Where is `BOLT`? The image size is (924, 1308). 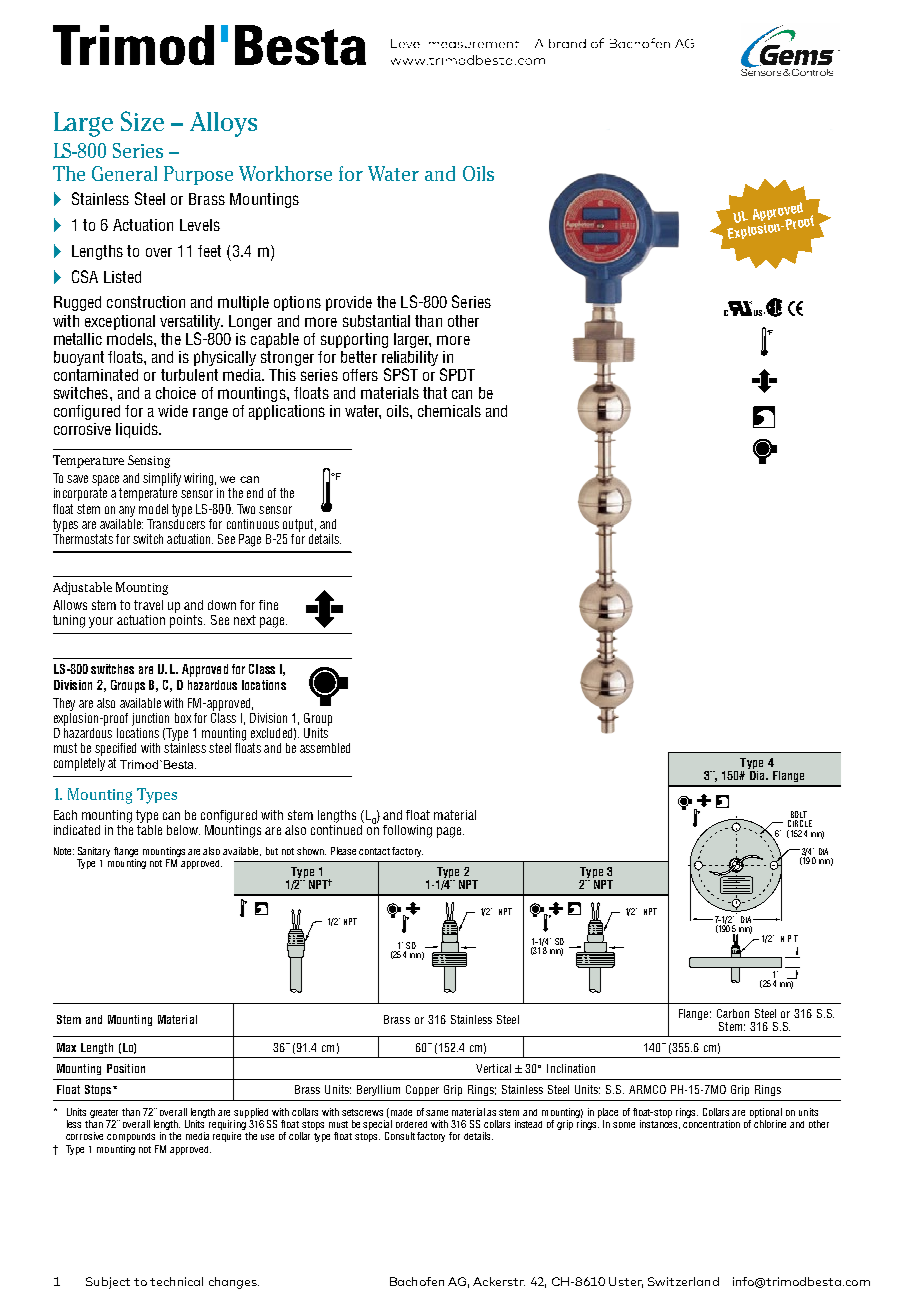
BOLT is located at coordinates (799, 816).
